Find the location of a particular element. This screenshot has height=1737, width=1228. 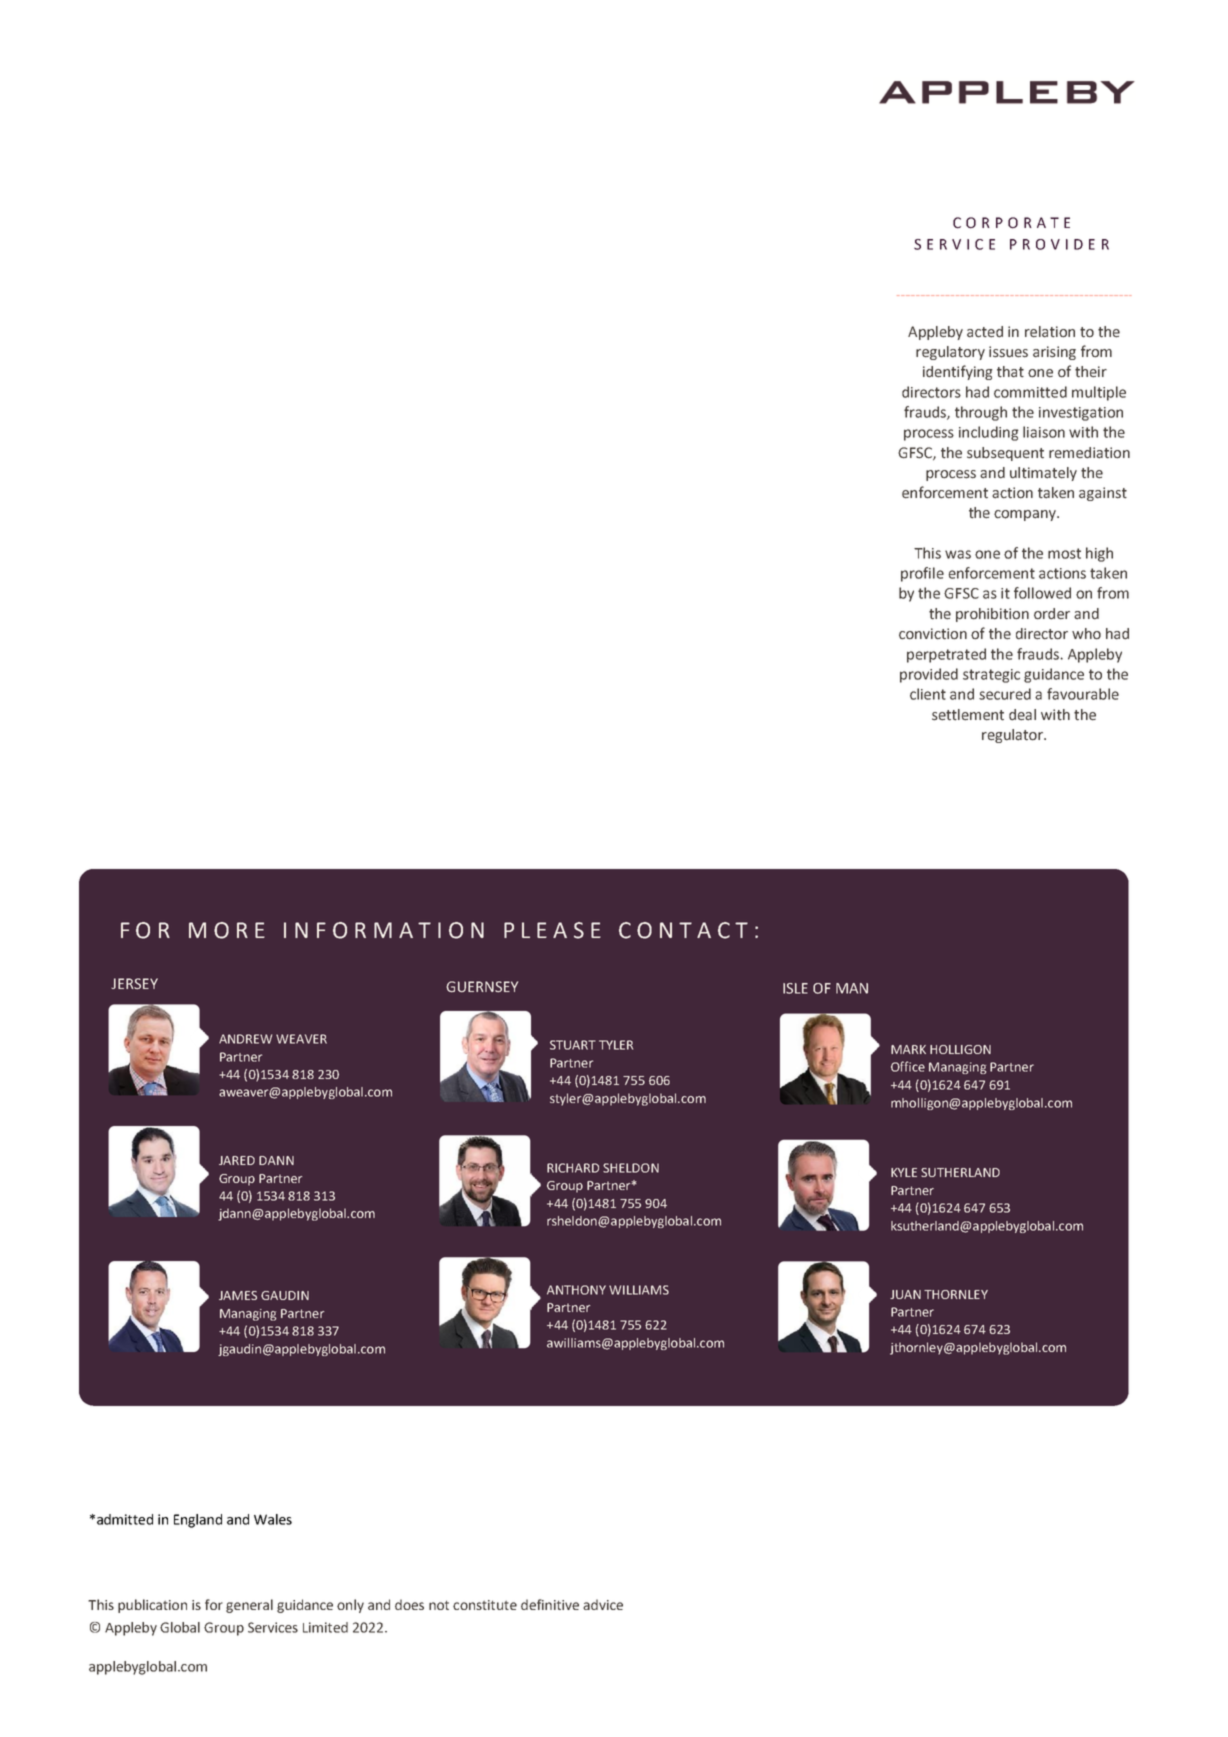

KYLE is located at coordinates (904, 1172).
